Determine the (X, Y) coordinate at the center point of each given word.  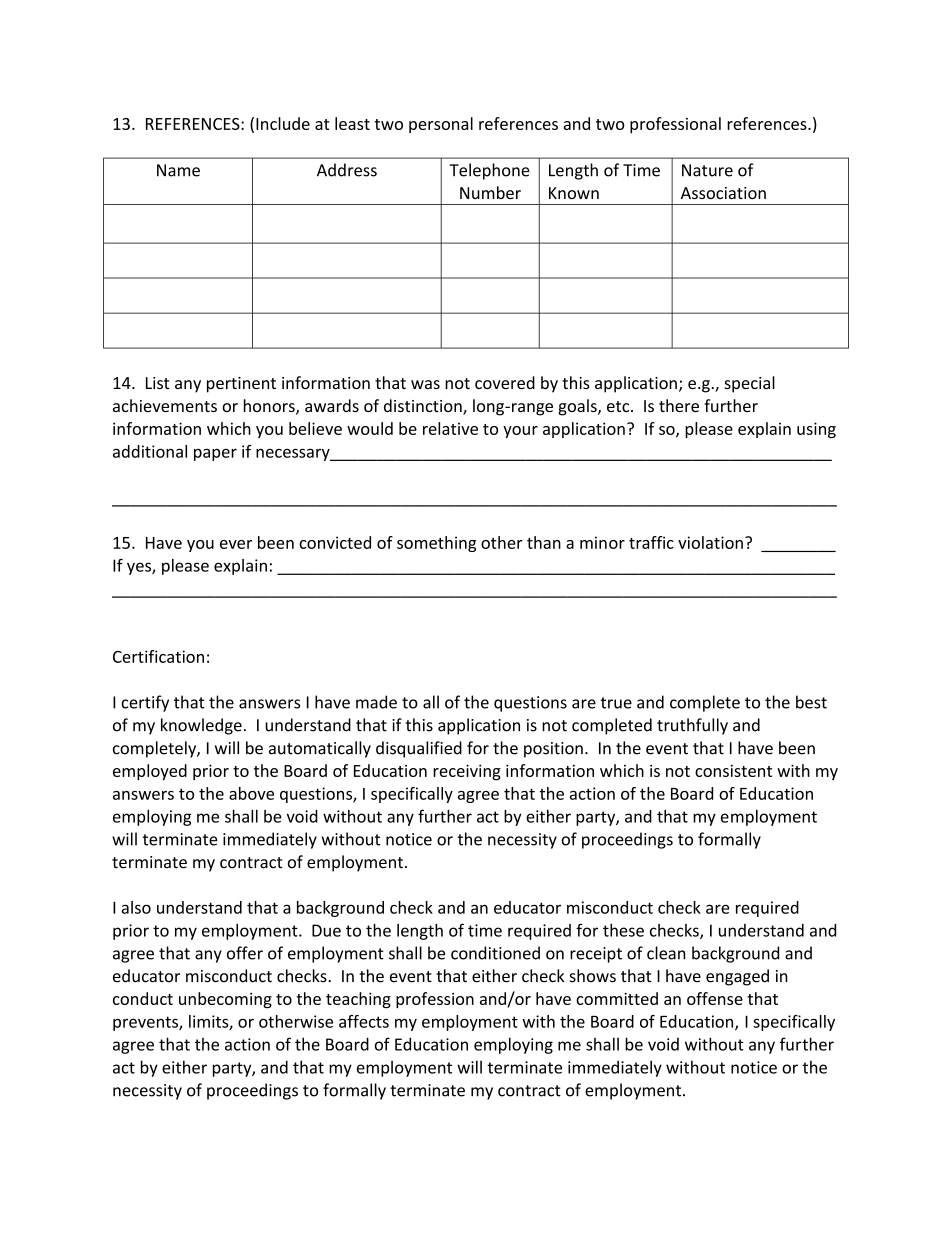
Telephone (490, 171)
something (436, 544)
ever (236, 544)
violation (710, 542)
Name (178, 170)
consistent (733, 771)
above (251, 793)
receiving (467, 772)
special (749, 384)
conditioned (495, 953)
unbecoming (225, 1000)
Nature (707, 170)
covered (505, 382)
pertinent (241, 385)
